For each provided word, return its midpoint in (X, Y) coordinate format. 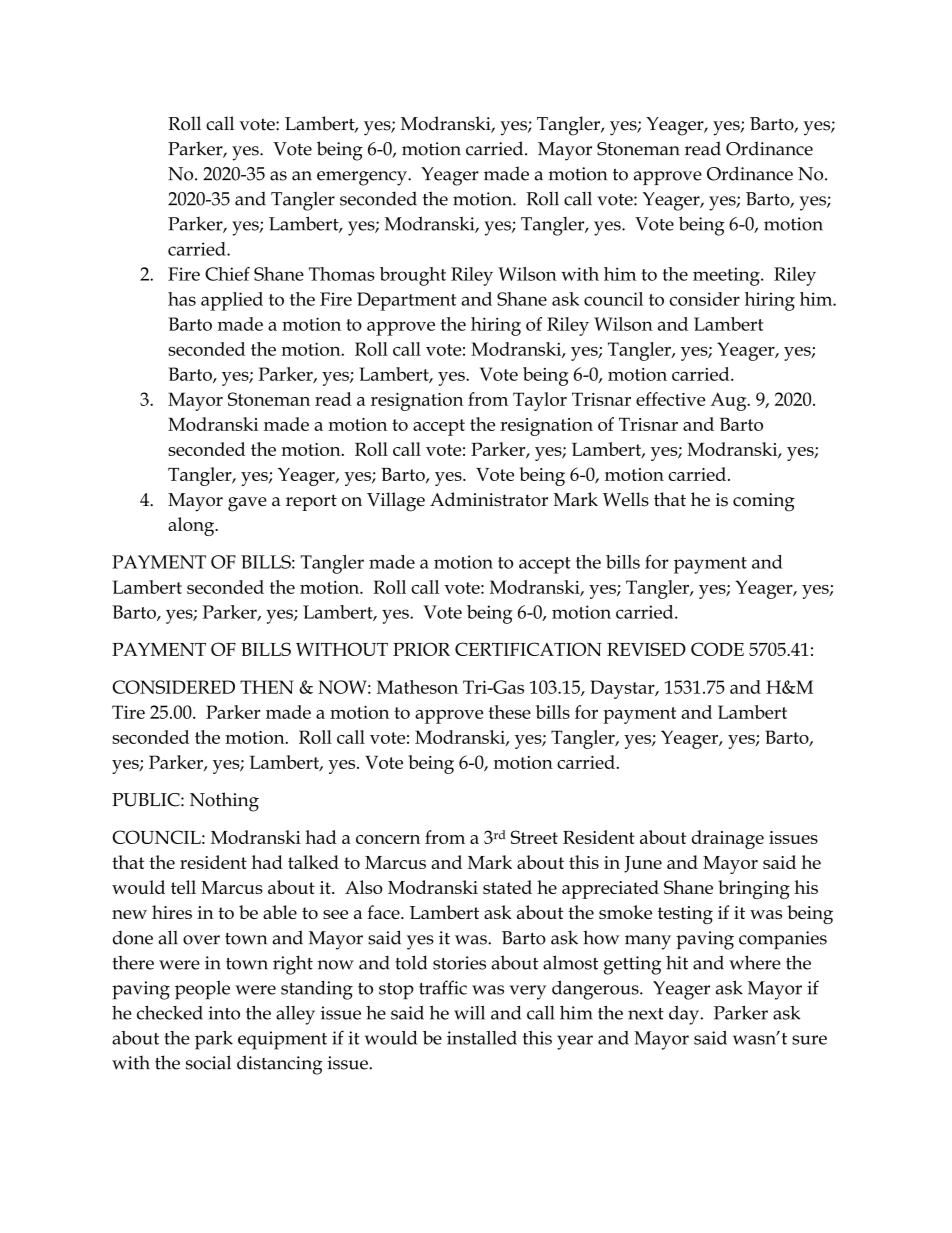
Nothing (224, 802)
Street (534, 837)
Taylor (540, 401)
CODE (717, 649)
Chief (227, 274)
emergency (363, 178)
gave (247, 504)
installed (482, 1038)
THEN (267, 687)
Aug (730, 401)
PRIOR (421, 649)
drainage (728, 839)
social (208, 1062)
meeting (727, 276)
